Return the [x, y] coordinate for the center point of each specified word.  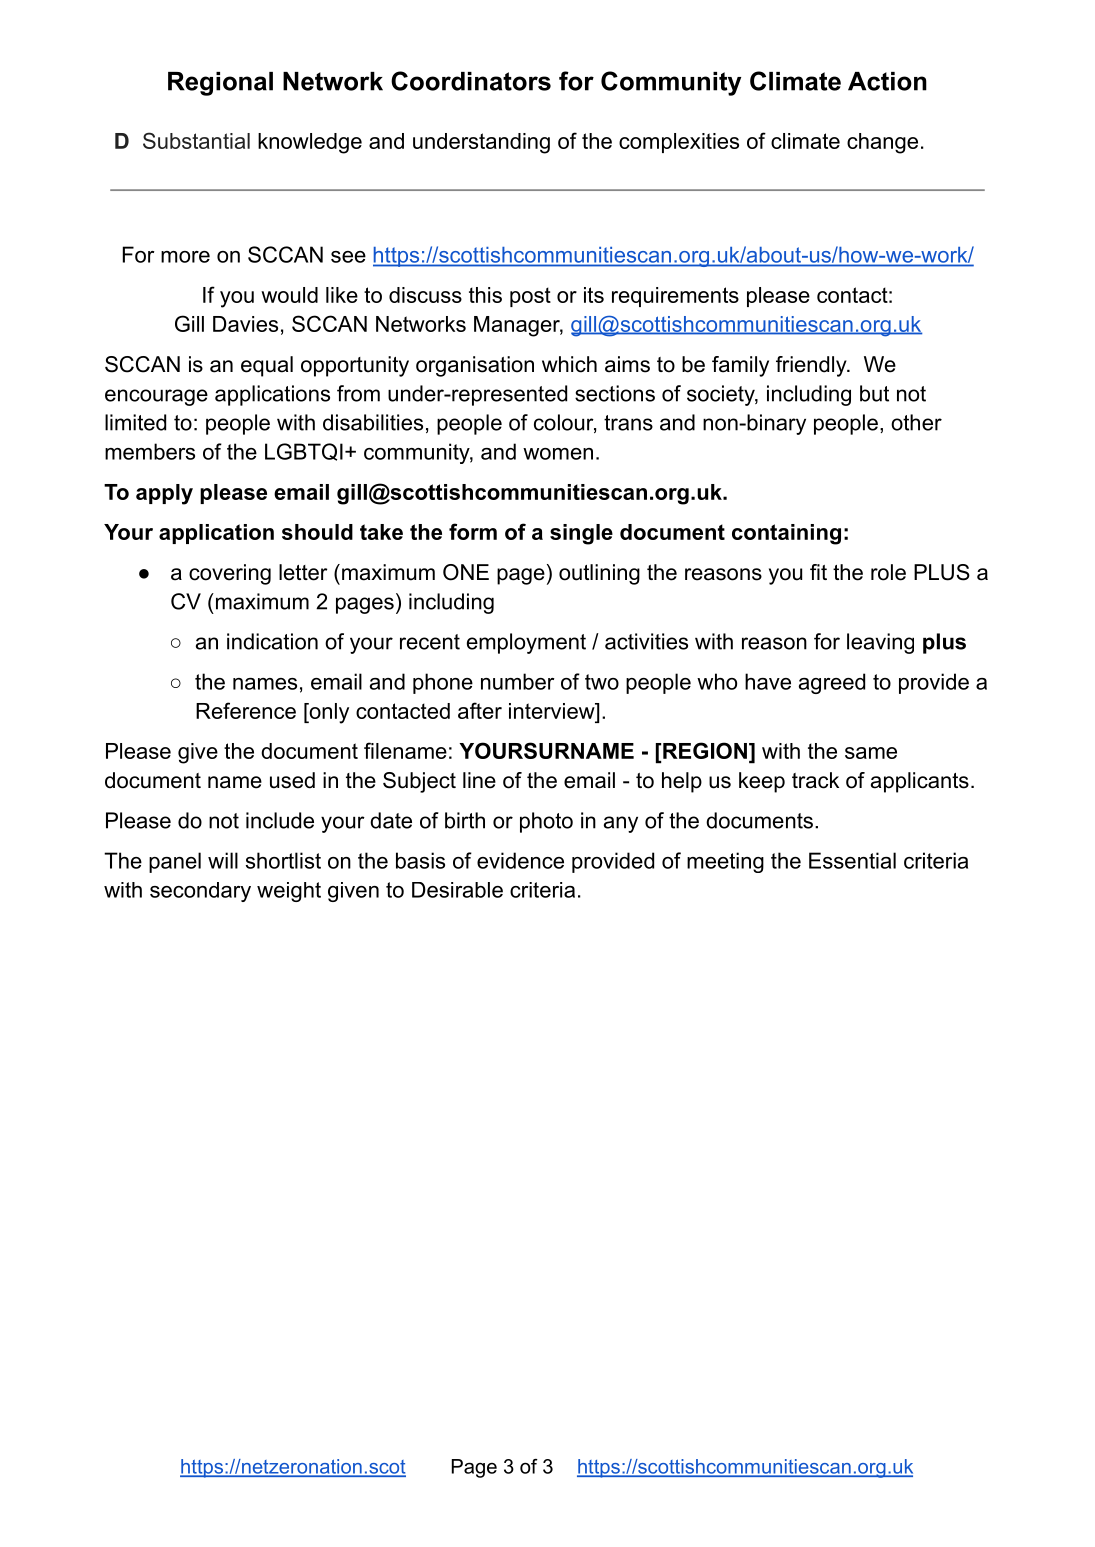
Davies [245, 324]
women [558, 454]
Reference [246, 710]
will [223, 860]
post [530, 297]
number [518, 681]
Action [887, 81]
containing [786, 534]
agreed [832, 683]
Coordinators [471, 81]
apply [164, 494]
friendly [812, 366]
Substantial [196, 140]
